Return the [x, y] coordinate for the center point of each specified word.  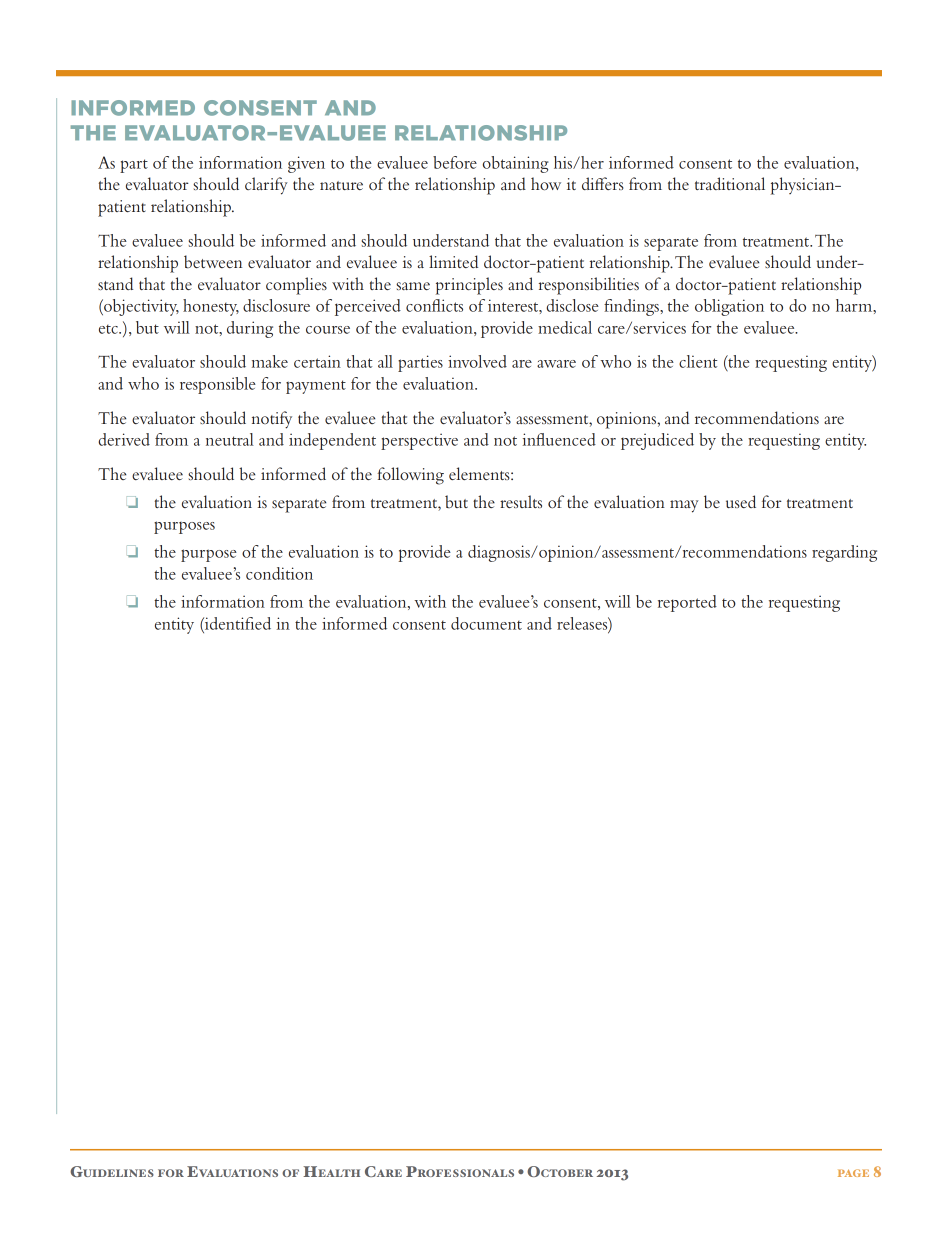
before [455, 162]
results [521, 501]
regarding [844, 553]
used [741, 501]
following [410, 476]
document [486, 623]
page [853, 1173]
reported [687, 603]
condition [279, 573]
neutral [230, 439]
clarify [266, 186]
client [698, 361]
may [684, 506]
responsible [218, 385]
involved [477, 361]
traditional [730, 183]
